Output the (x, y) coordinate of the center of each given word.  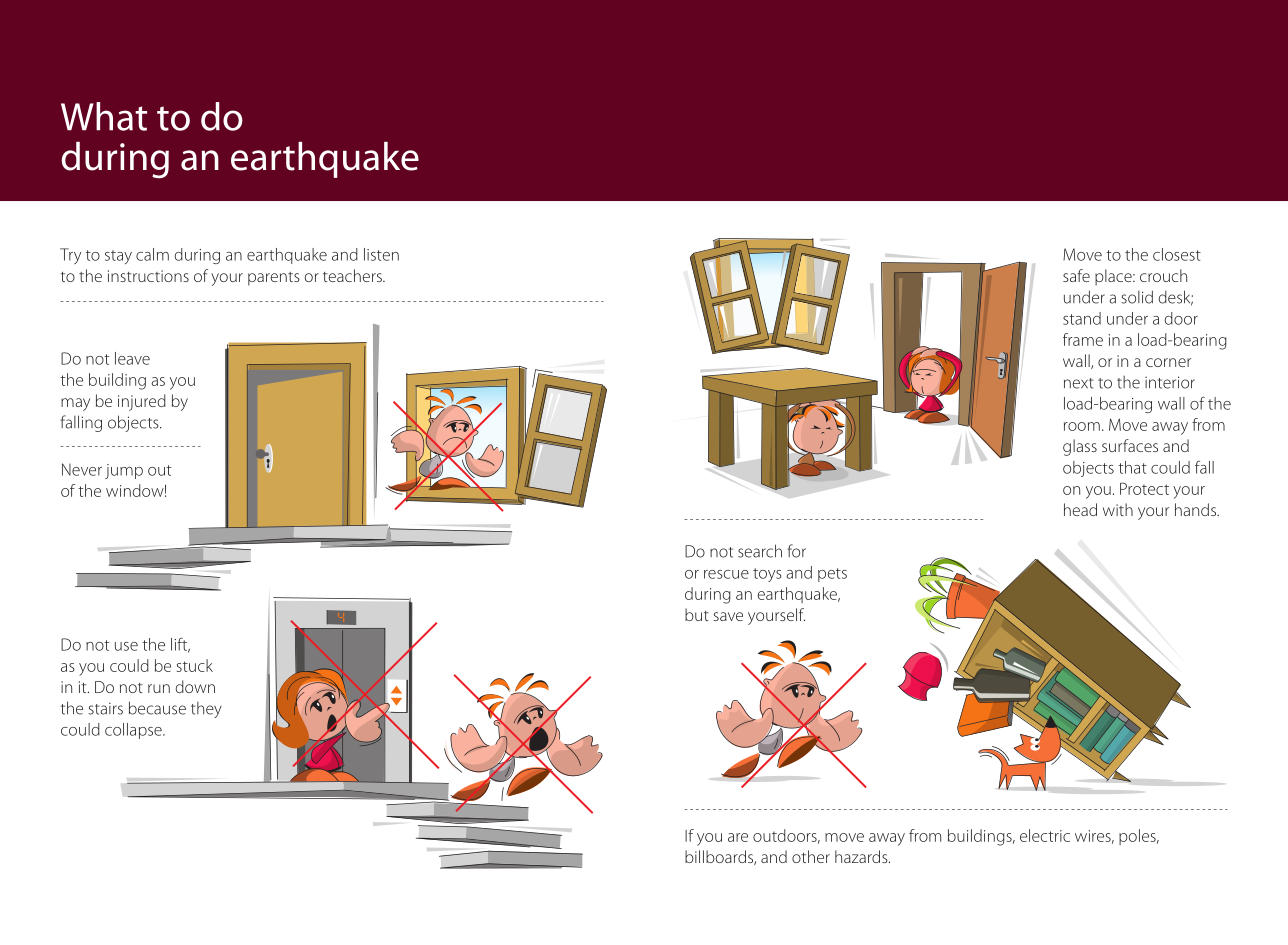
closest (1177, 254)
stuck (195, 665)
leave (132, 358)
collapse (134, 731)
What (104, 116)
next (1079, 383)
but (697, 614)
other (811, 856)
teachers (353, 275)
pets (832, 575)
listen (381, 254)
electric (1045, 835)
